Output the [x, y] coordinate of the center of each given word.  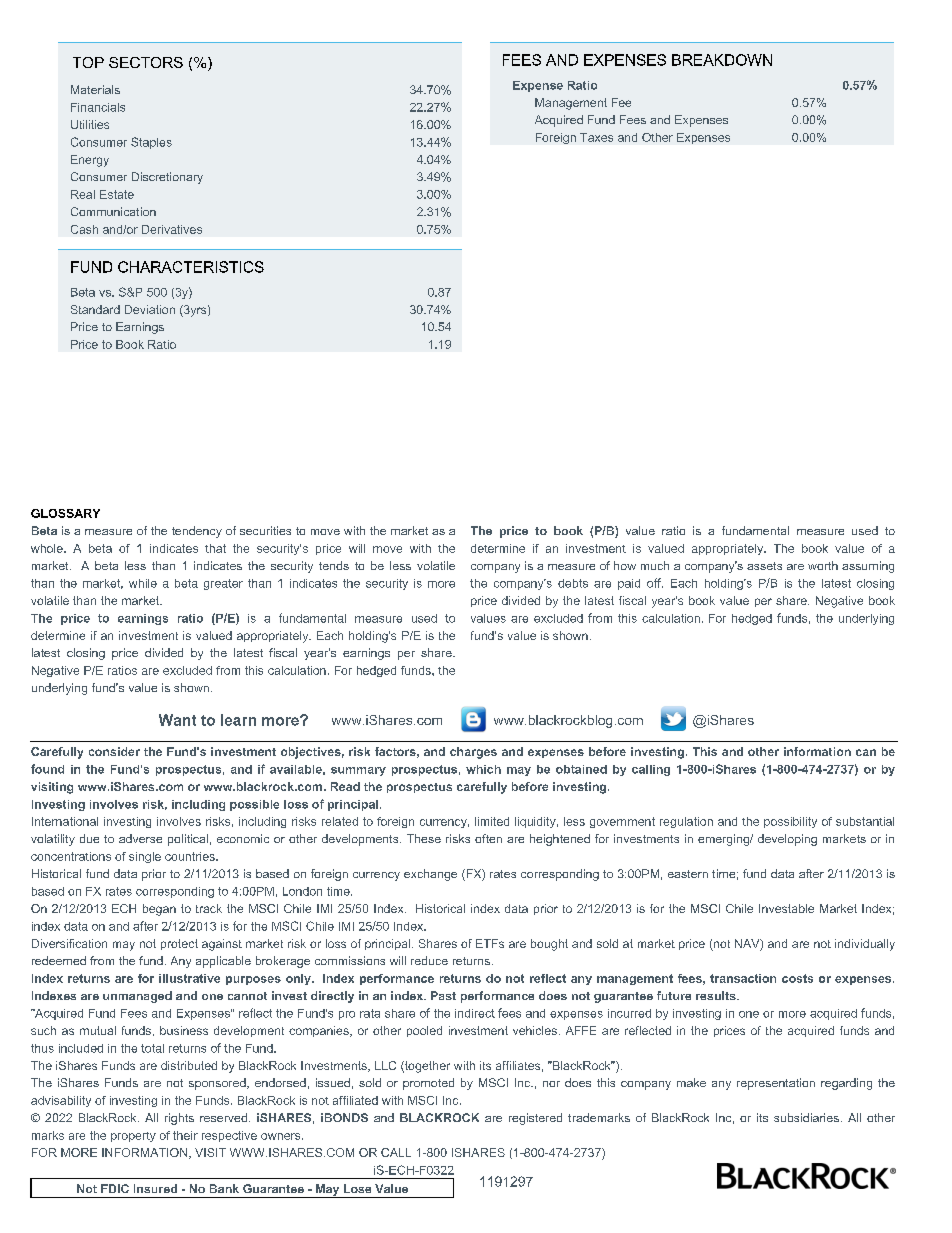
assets [764, 566]
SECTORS [146, 62]
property [133, 1137]
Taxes [596, 137]
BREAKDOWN [722, 60]
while [143, 583]
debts [573, 583]
